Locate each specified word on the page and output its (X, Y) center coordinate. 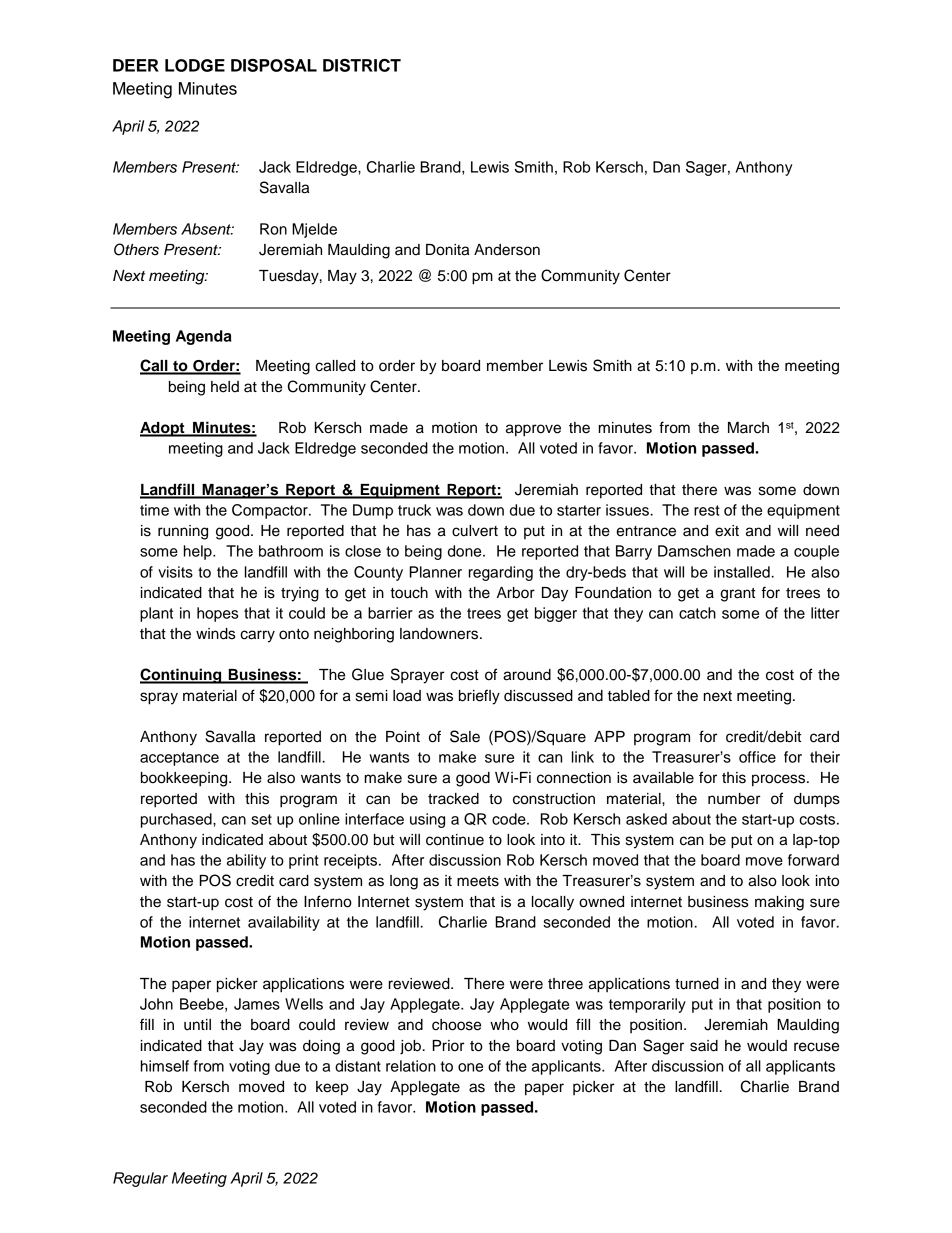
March (748, 428)
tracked (453, 799)
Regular (140, 1179)
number (734, 799)
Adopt (163, 429)
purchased (177, 820)
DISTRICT (362, 65)
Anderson (507, 250)
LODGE (195, 65)
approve (533, 430)
